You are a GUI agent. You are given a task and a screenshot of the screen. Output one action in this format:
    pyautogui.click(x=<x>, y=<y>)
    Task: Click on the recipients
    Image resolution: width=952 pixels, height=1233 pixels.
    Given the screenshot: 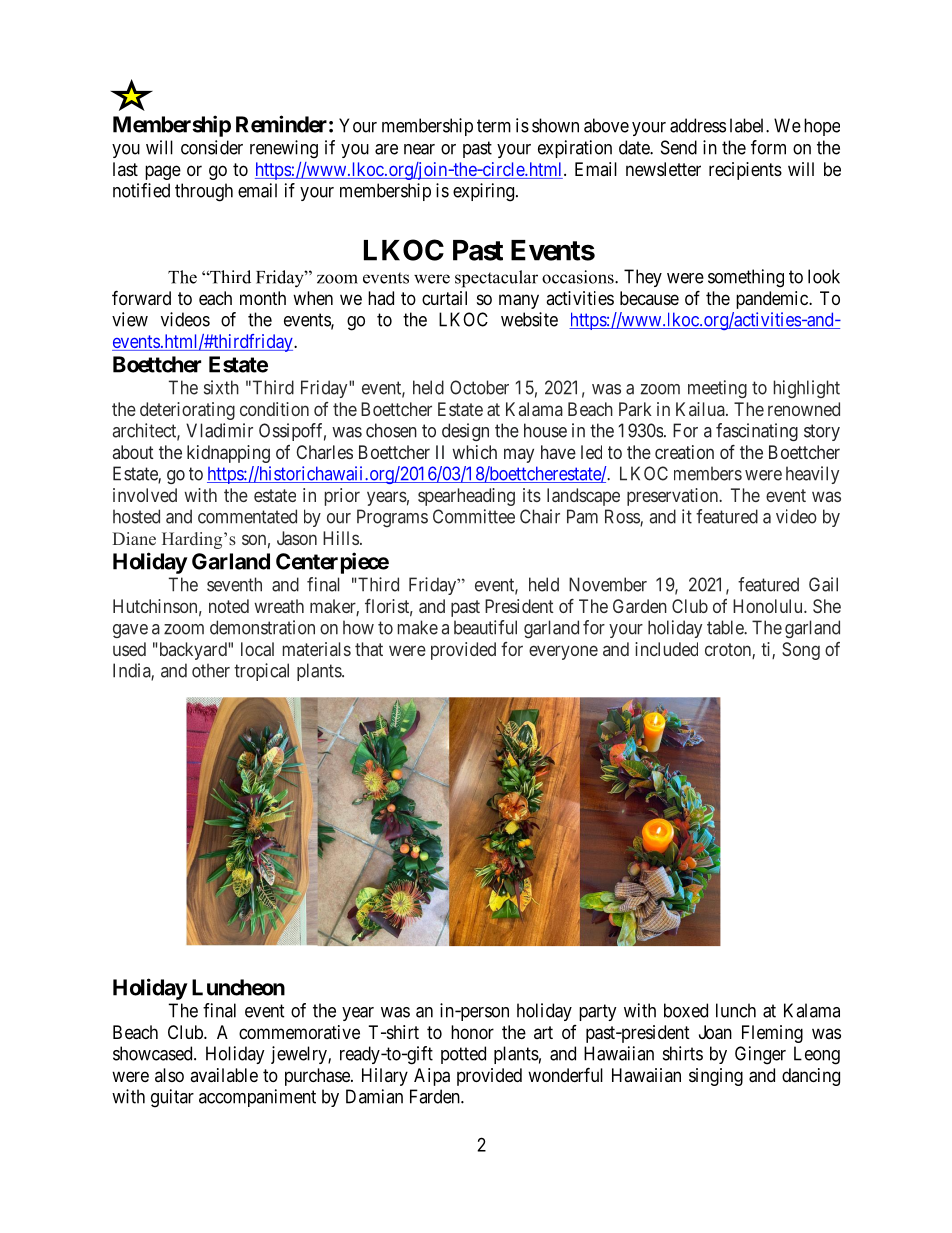 What is the action you would take?
    pyautogui.click(x=745, y=171)
